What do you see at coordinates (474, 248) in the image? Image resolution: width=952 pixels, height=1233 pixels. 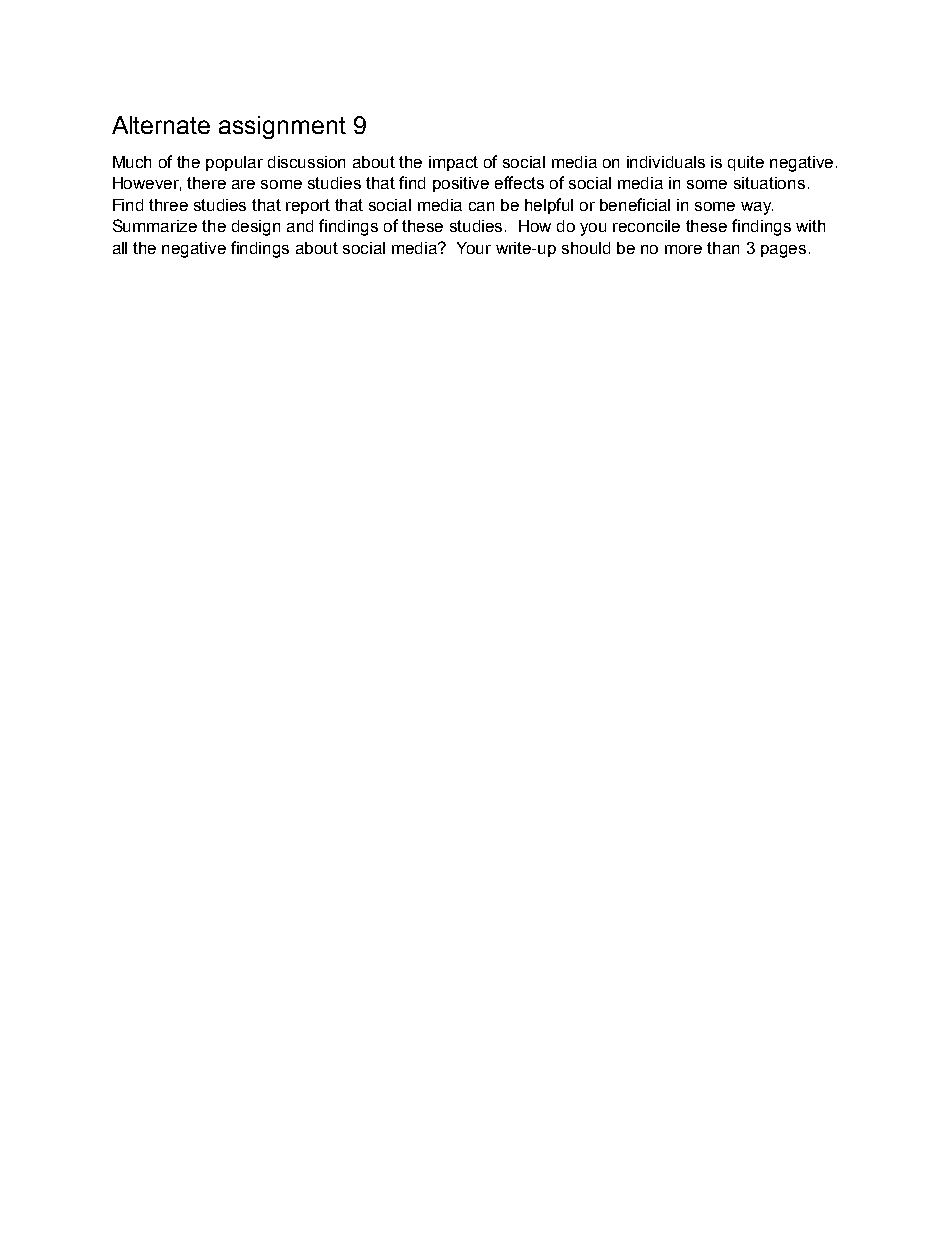 I see `Your` at bounding box center [474, 248].
